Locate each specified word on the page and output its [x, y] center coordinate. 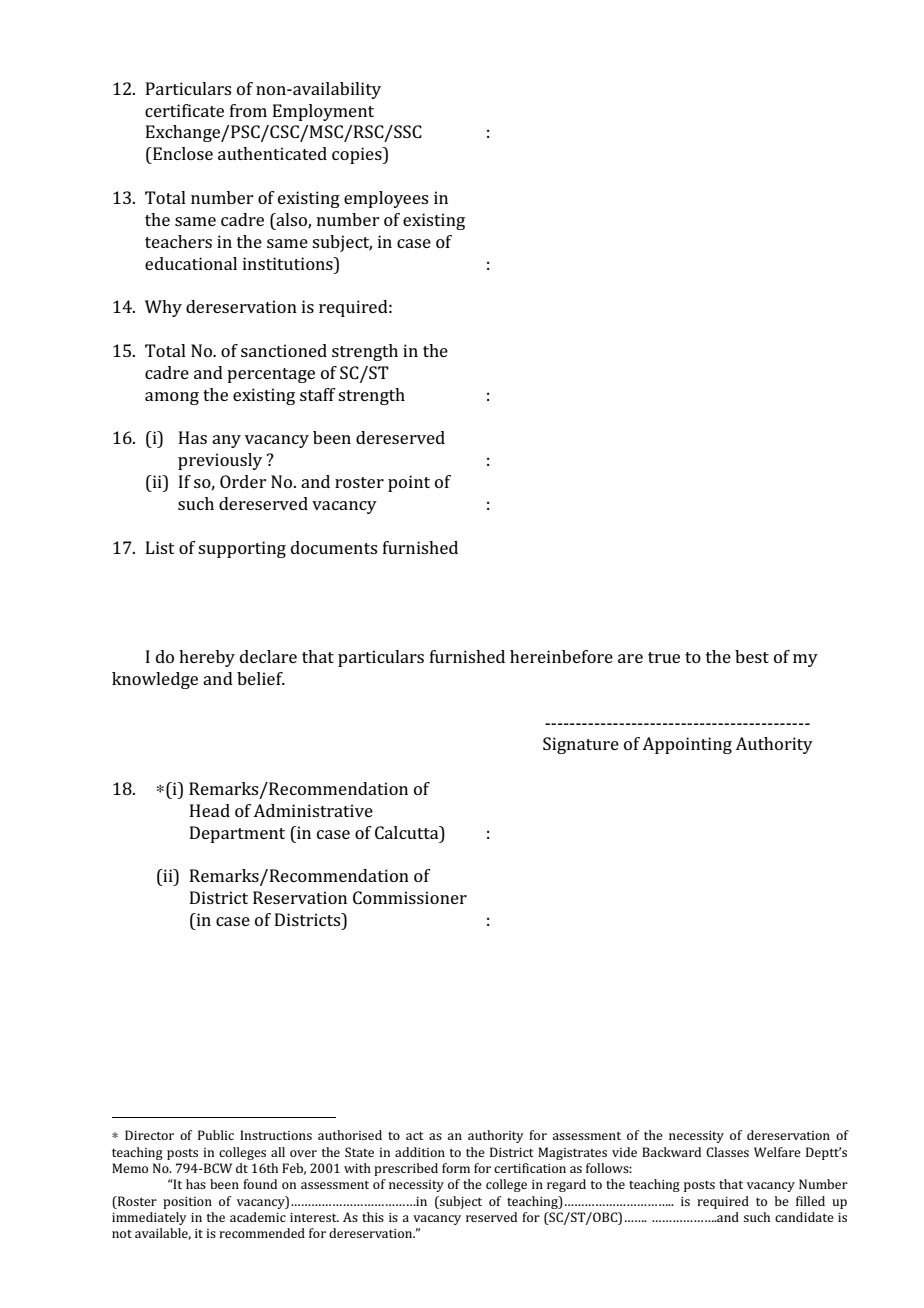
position [187, 1203]
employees [386, 199]
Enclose [182, 153]
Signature [581, 745]
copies [358, 155]
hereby [207, 658]
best [752, 656]
